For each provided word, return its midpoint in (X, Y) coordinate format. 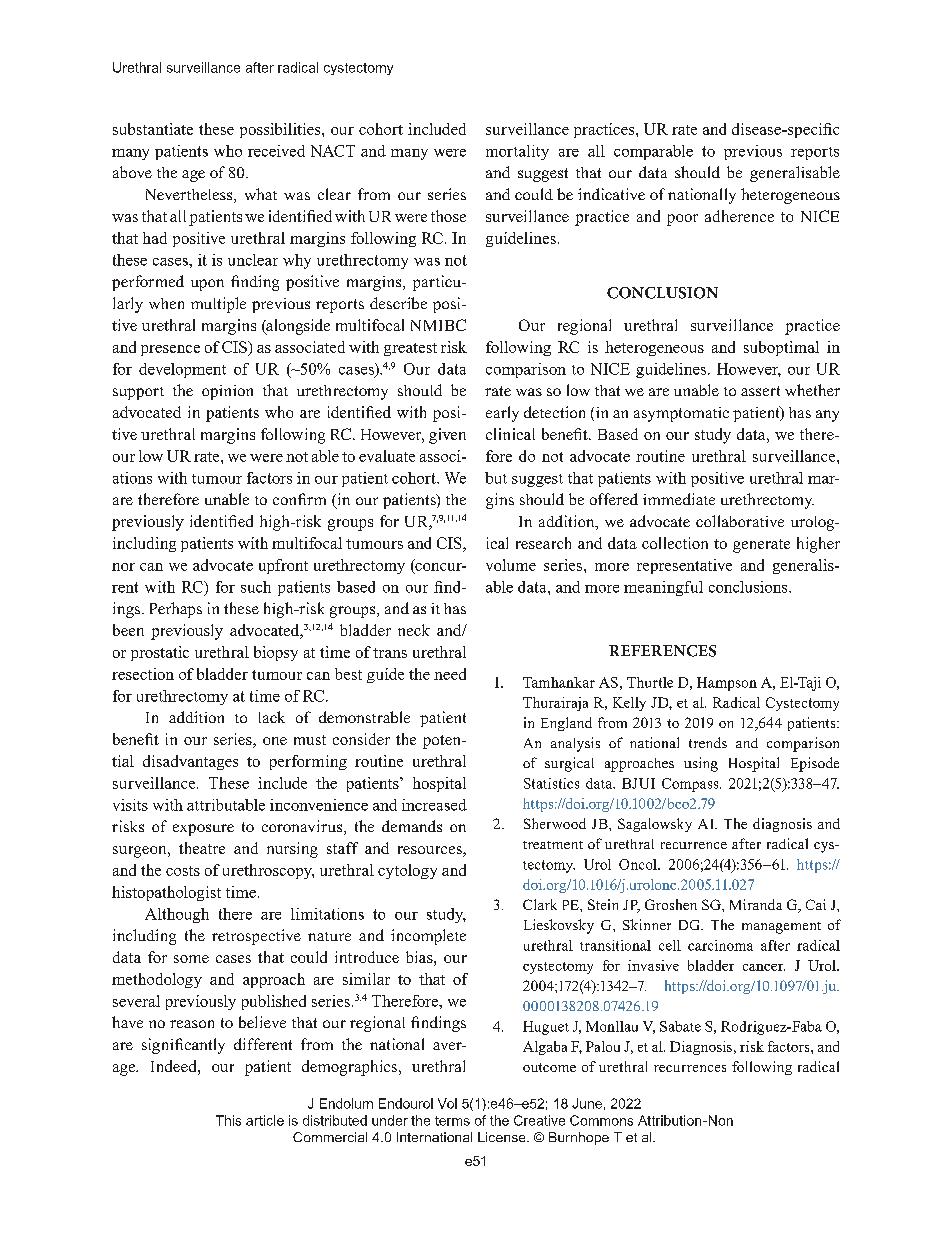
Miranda (756, 904)
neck (414, 630)
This (228, 1120)
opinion (227, 392)
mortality (517, 152)
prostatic (160, 653)
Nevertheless (190, 196)
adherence (739, 216)
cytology (407, 871)
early (502, 414)
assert (760, 391)
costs (183, 871)
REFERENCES (662, 651)
